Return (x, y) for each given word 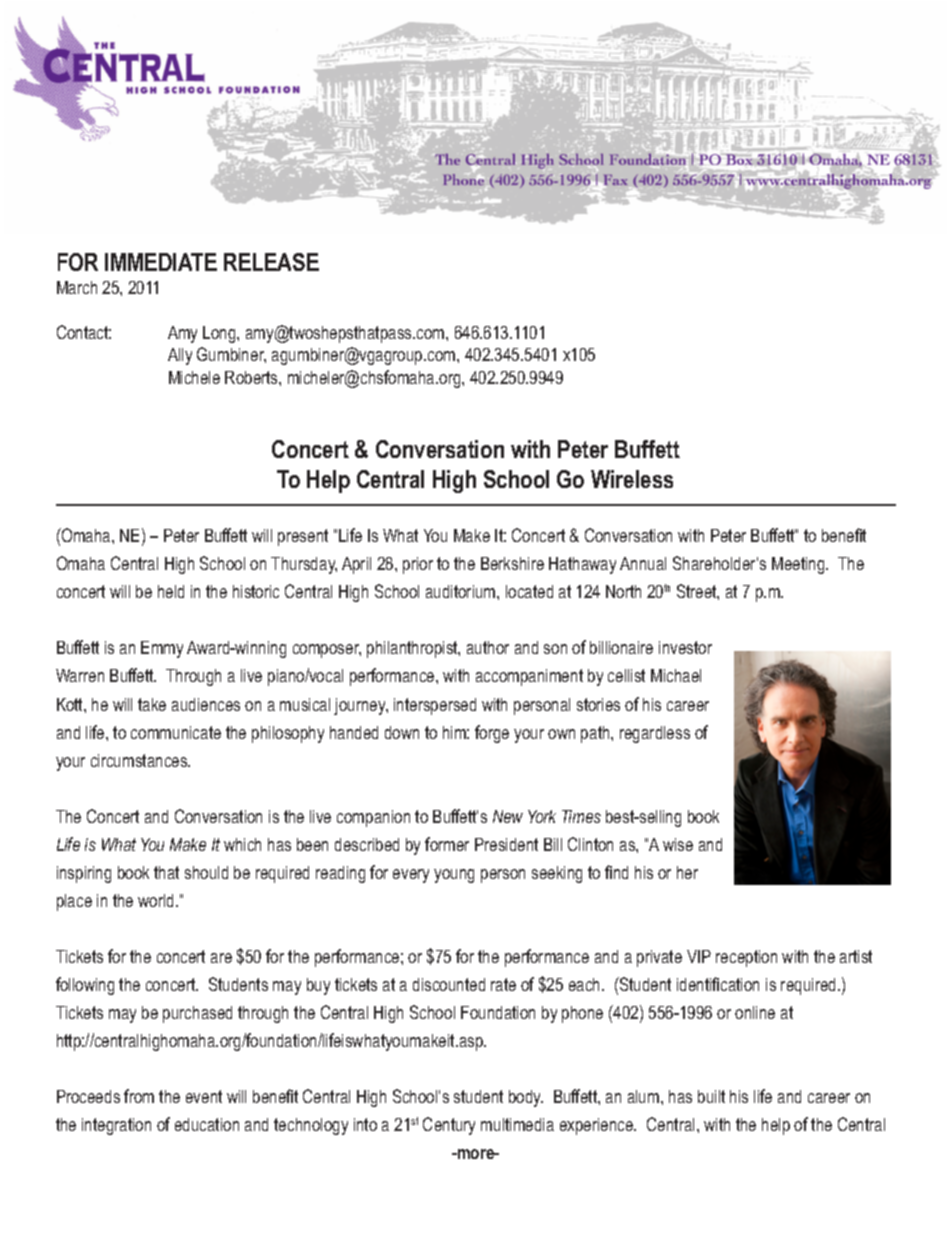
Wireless (632, 479)
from (139, 1096)
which (242, 844)
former (447, 844)
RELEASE (271, 262)
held (171, 591)
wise (678, 844)
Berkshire (512, 563)
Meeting (799, 565)
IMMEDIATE (161, 262)
